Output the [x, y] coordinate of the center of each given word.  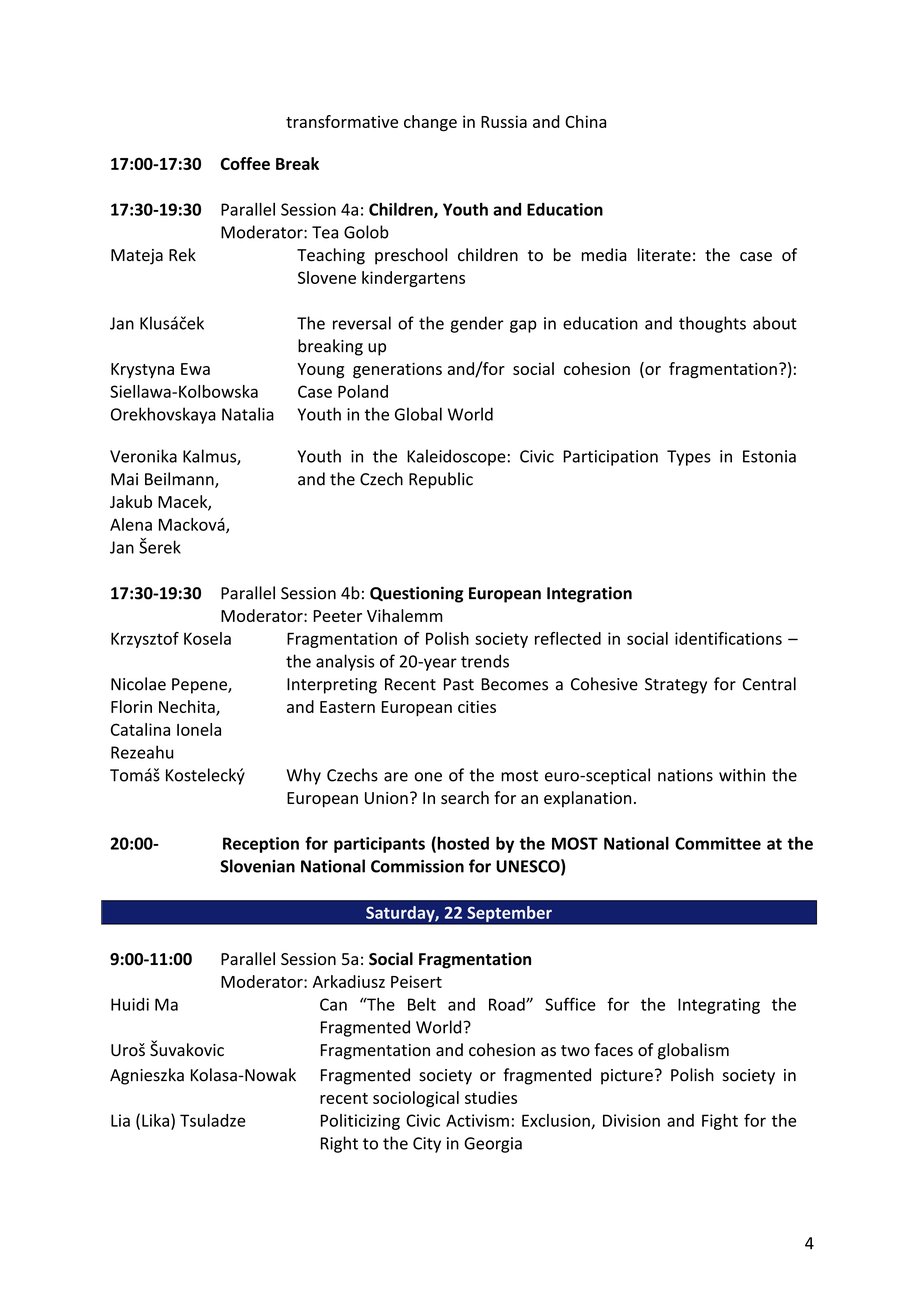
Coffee [245, 163]
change [430, 123]
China [585, 121]
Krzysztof [145, 640]
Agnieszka [147, 1076]
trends [485, 661]
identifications [728, 638]
